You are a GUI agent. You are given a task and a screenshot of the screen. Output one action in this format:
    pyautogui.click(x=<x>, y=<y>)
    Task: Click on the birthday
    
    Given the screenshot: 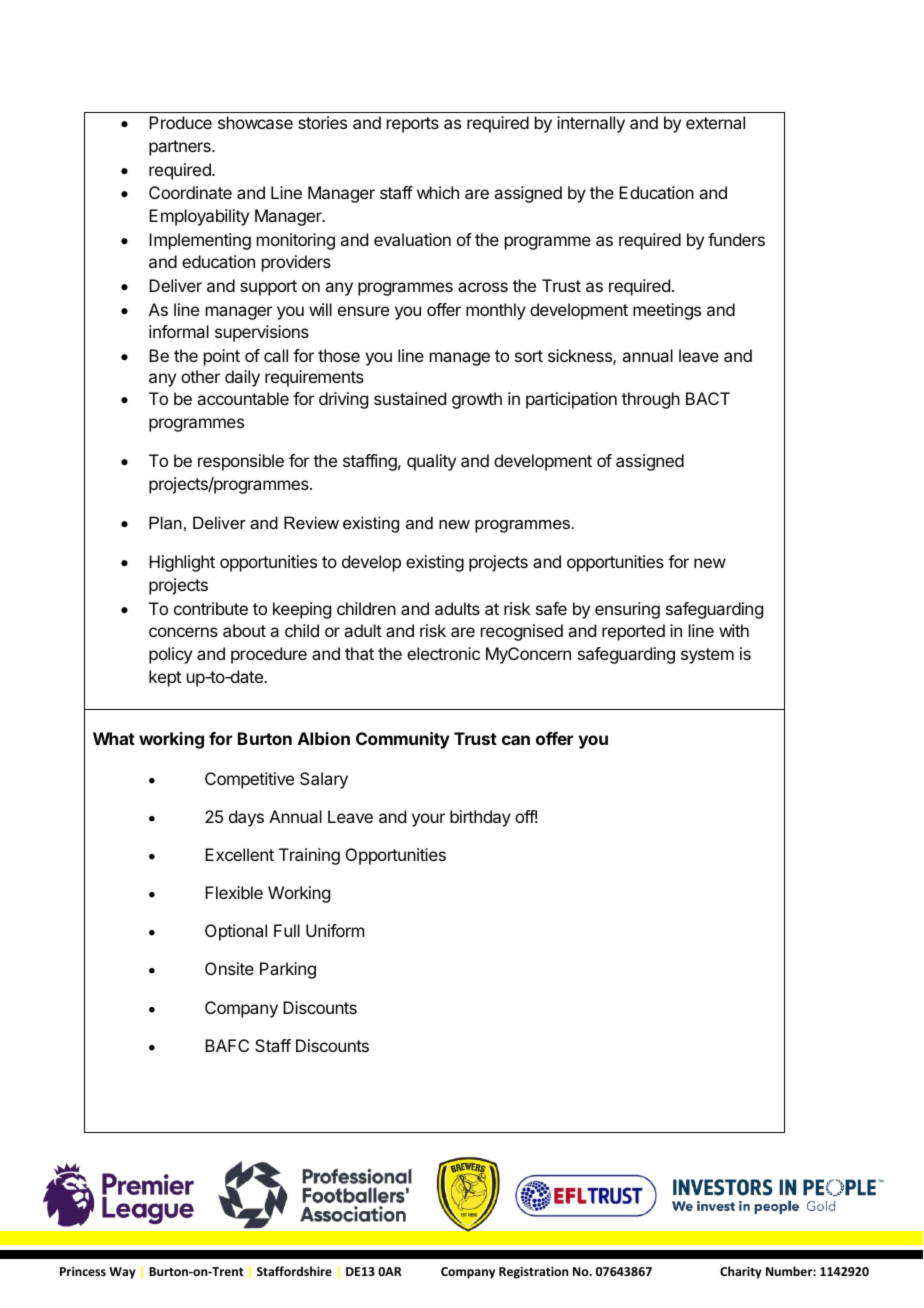 What is the action you would take?
    pyautogui.click(x=480, y=818)
